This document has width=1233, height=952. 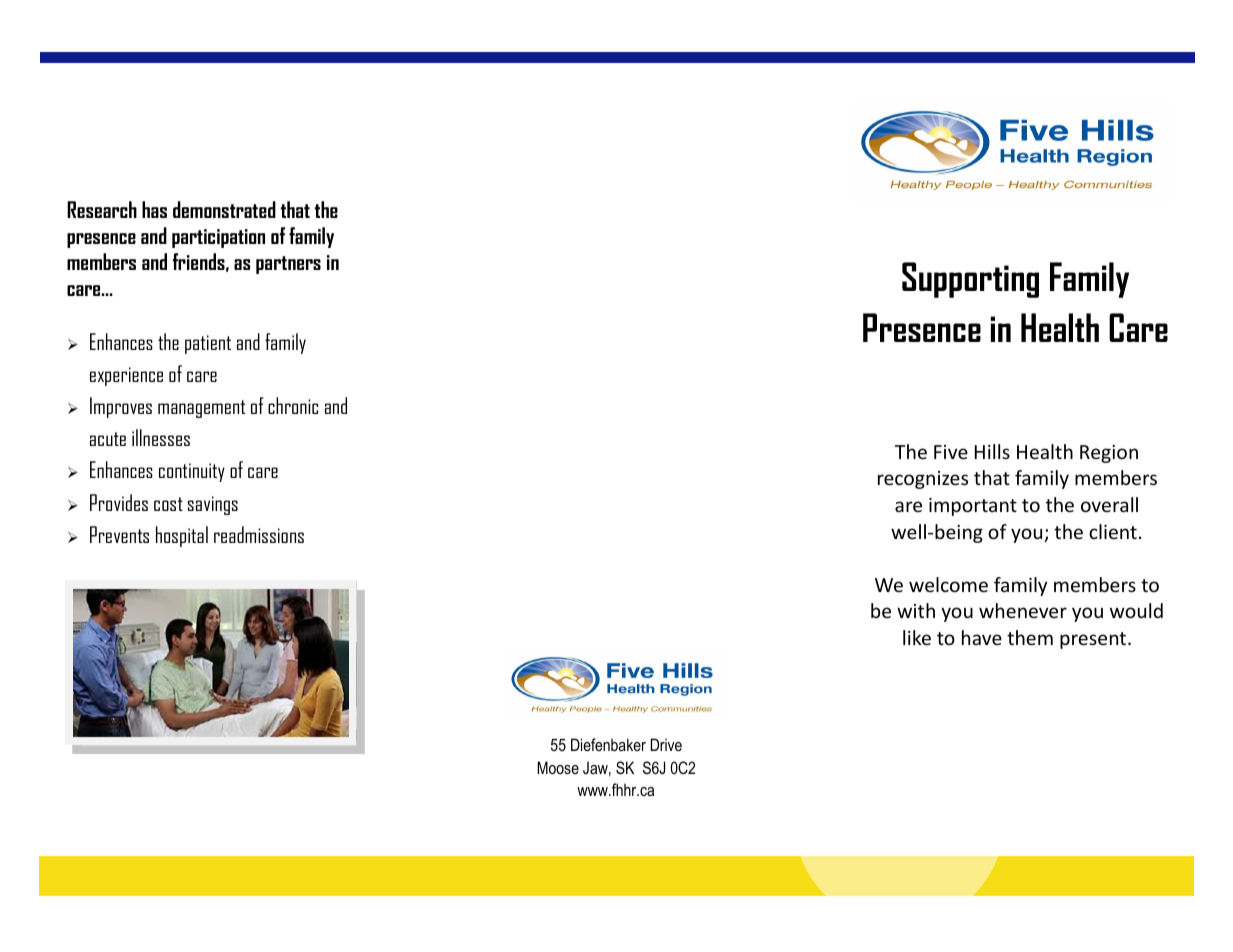 What do you see at coordinates (288, 265) in the document?
I see `partners` at bounding box center [288, 265].
